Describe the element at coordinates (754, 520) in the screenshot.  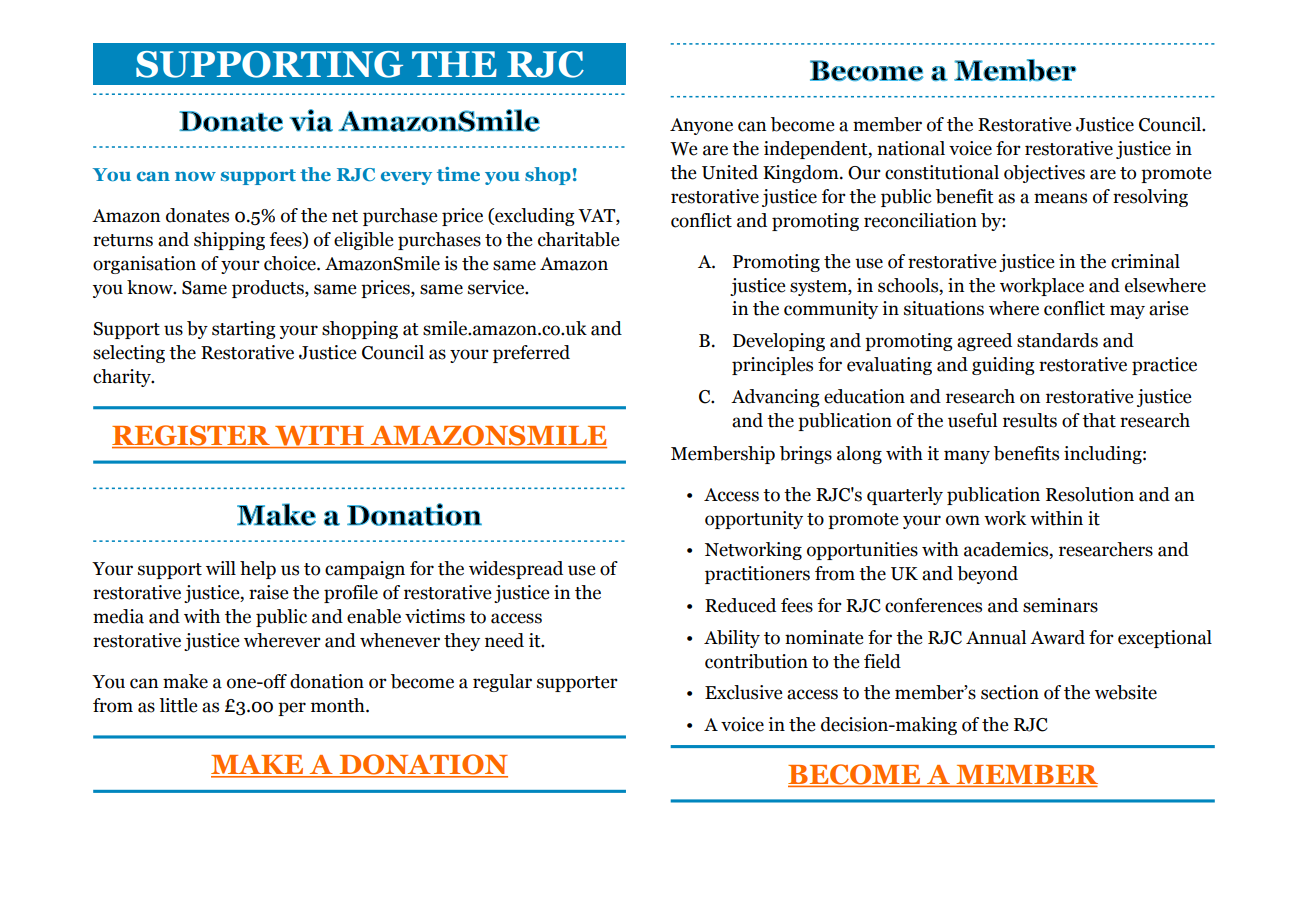
I see `opportunity` at that location.
